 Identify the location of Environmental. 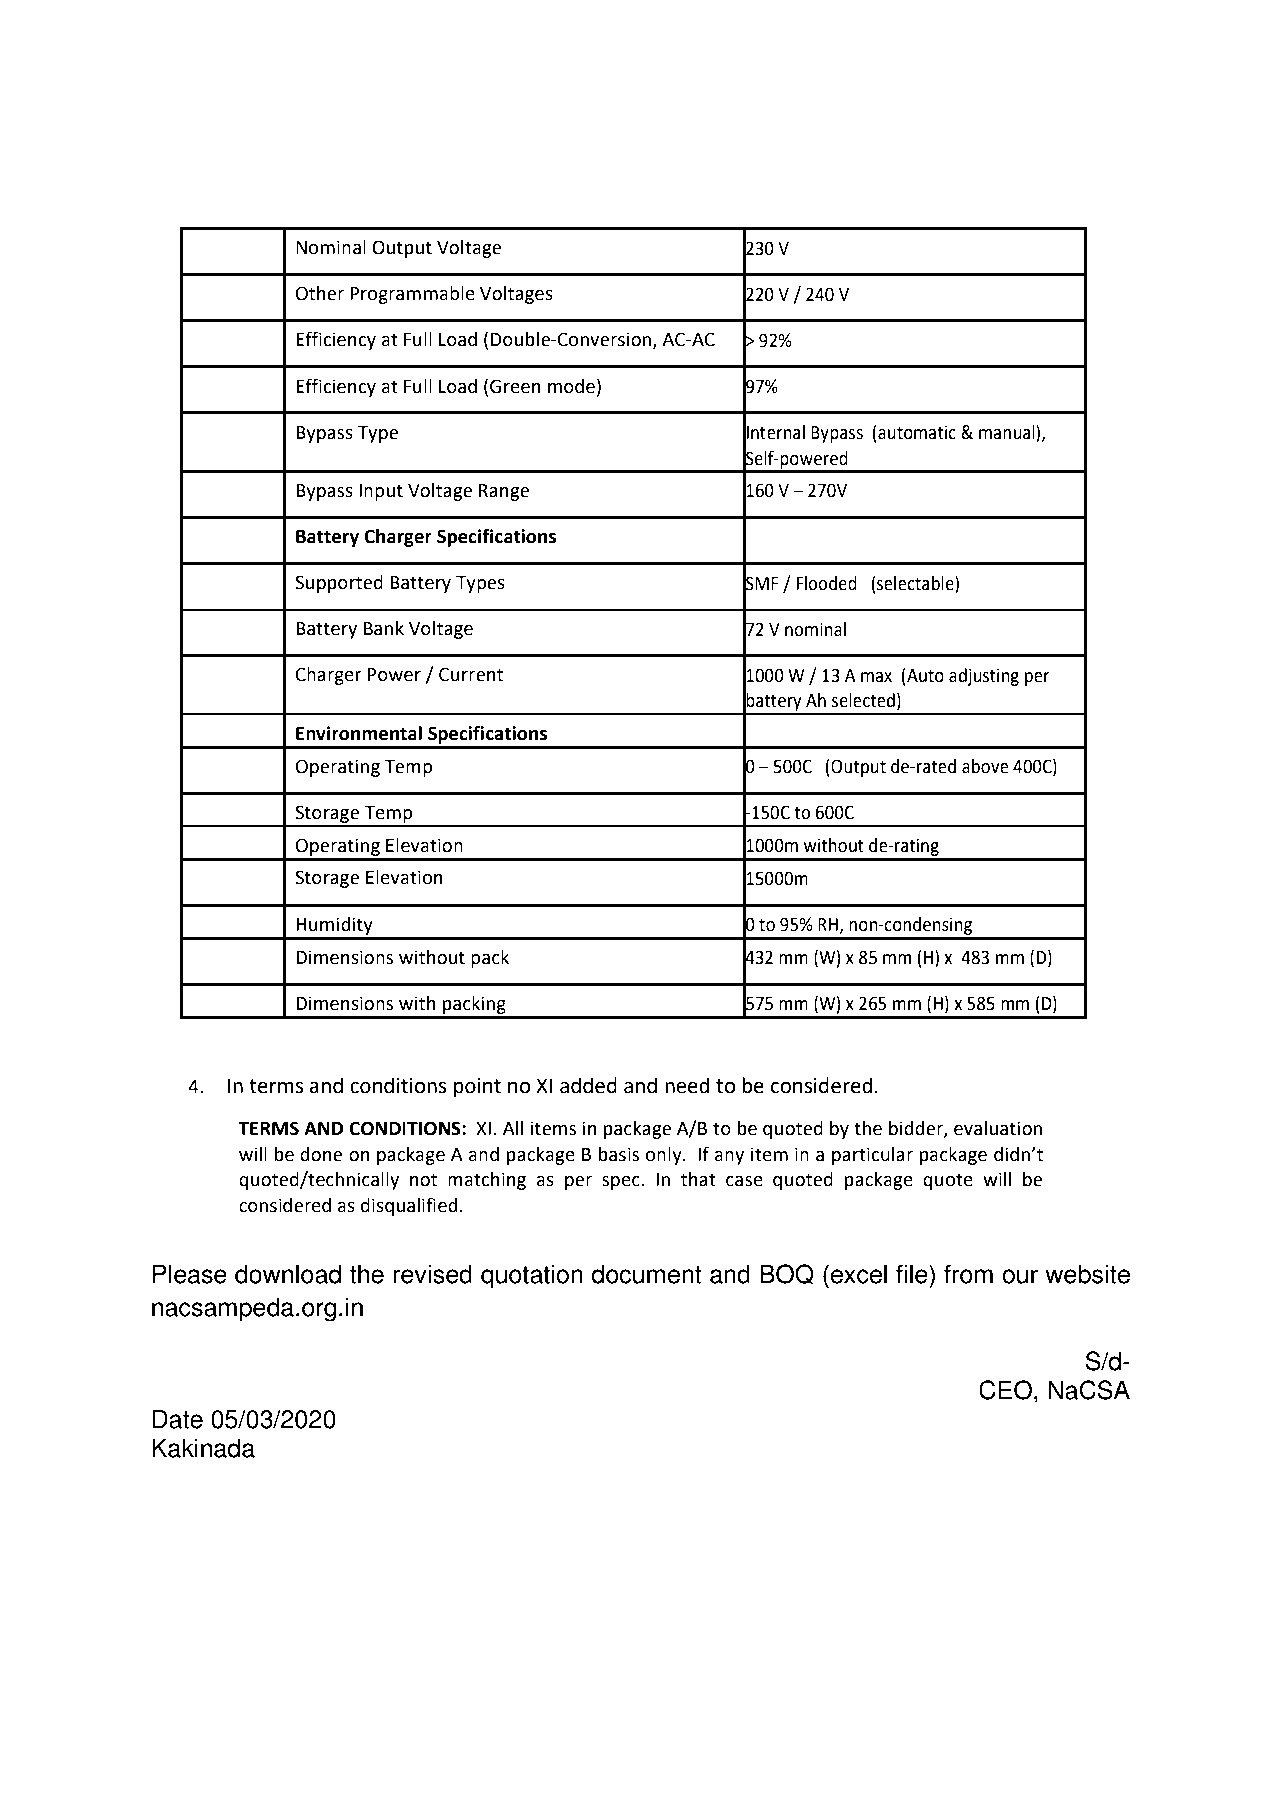
(359, 733).
